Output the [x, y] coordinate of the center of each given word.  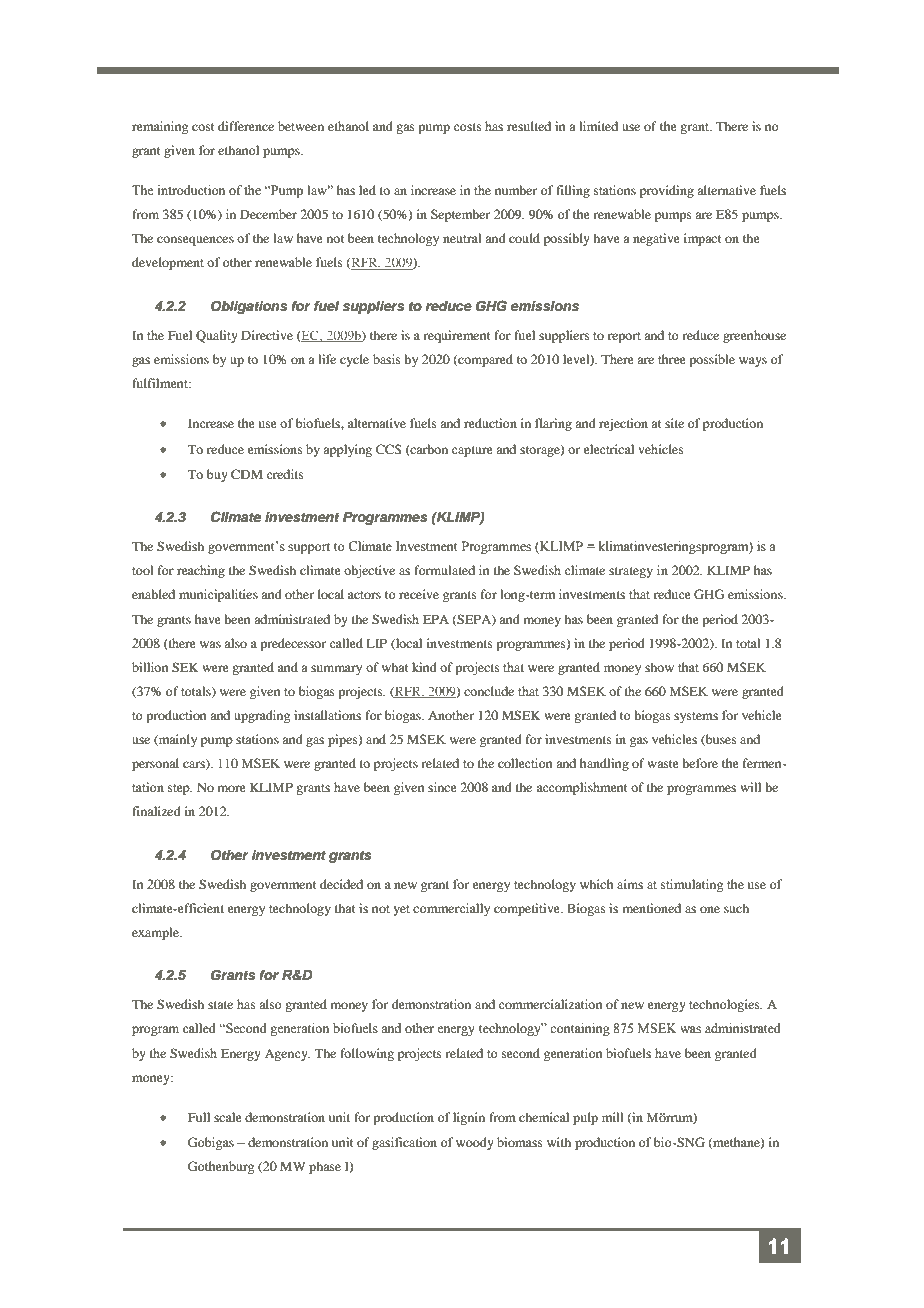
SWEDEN [599, 51]
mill [613, 1117]
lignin [469, 1118]
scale [228, 1117]
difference [246, 126]
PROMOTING [449, 51]
